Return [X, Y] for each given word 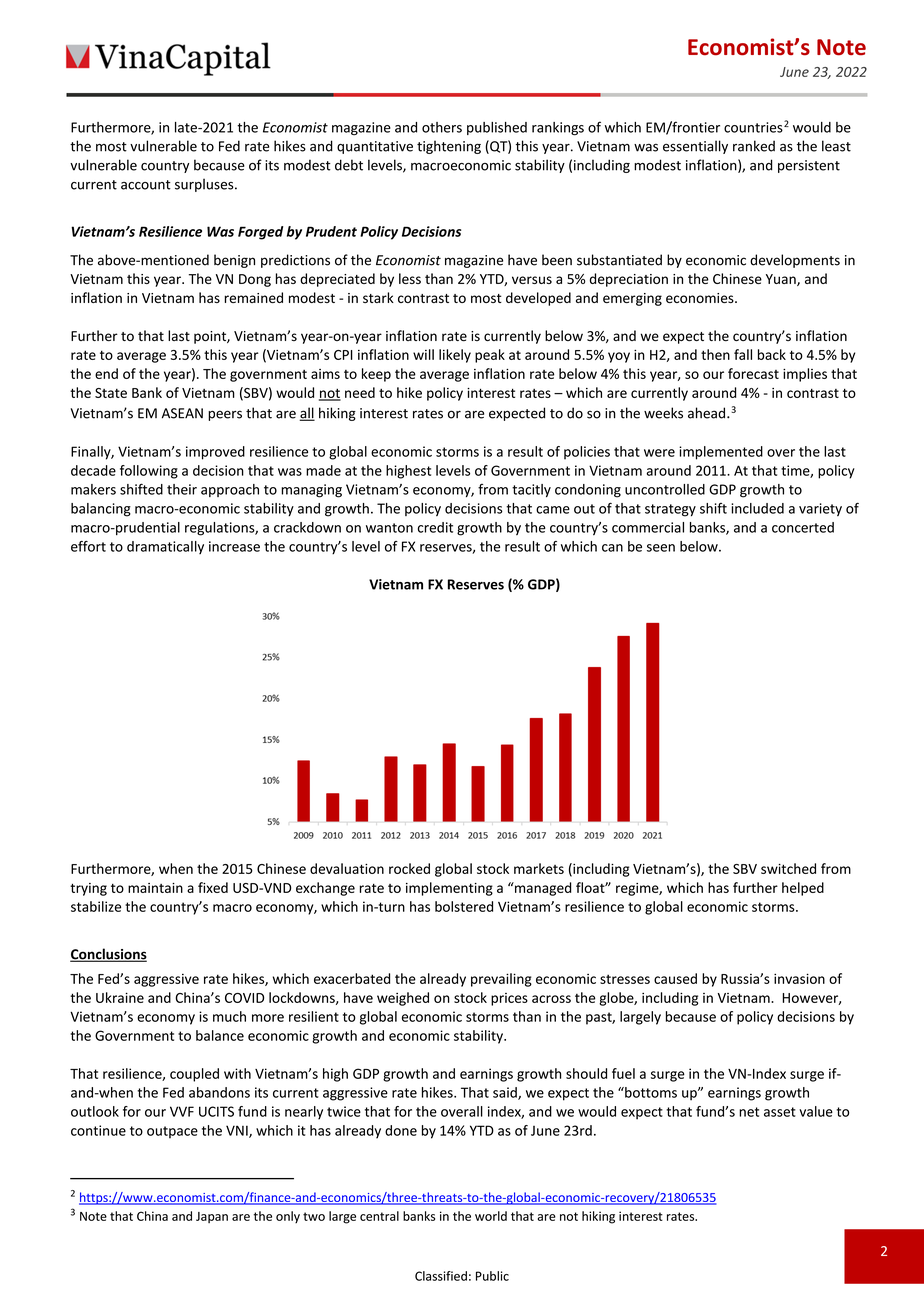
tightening [449, 147]
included [757, 508]
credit [435, 527]
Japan [212, 1217]
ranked [754, 146]
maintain [155, 888]
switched [788, 868]
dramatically [165, 547]
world [491, 1216]
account [146, 185]
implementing [449, 889]
